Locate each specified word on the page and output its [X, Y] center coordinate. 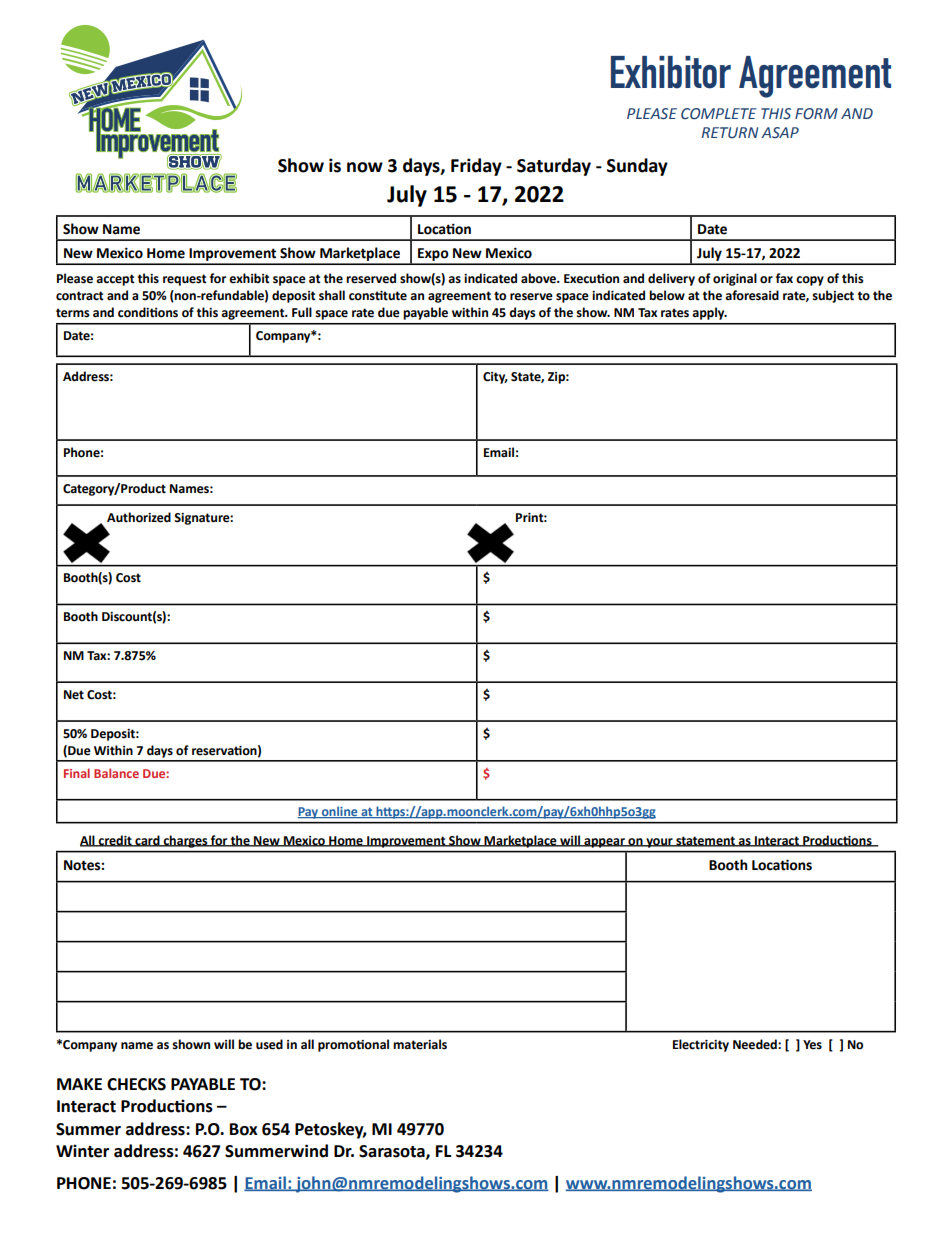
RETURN [730, 133]
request [185, 280]
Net [74, 695]
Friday [476, 167]
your [659, 843]
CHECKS [136, 1084]
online [340, 812]
